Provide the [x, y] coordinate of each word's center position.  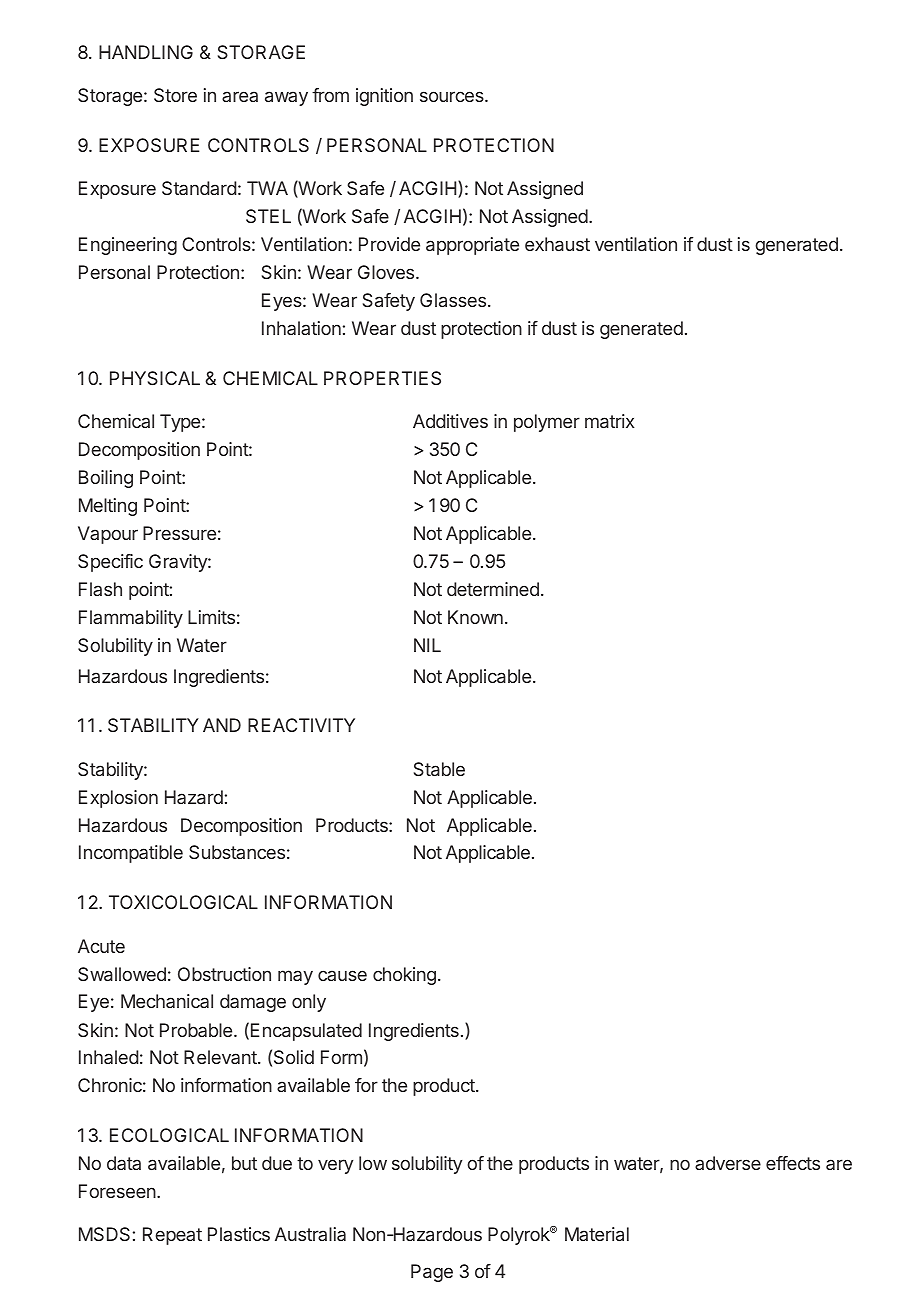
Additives [450, 421]
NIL [427, 645]
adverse [728, 1163]
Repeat [172, 1236]
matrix [610, 421]
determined [493, 589]
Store [175, 95]
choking [404, 976]
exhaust [557, 244]
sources [453, 96]
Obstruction [224, 974]
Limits [211, 617]
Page [432, 1273]
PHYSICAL [155, 378]
